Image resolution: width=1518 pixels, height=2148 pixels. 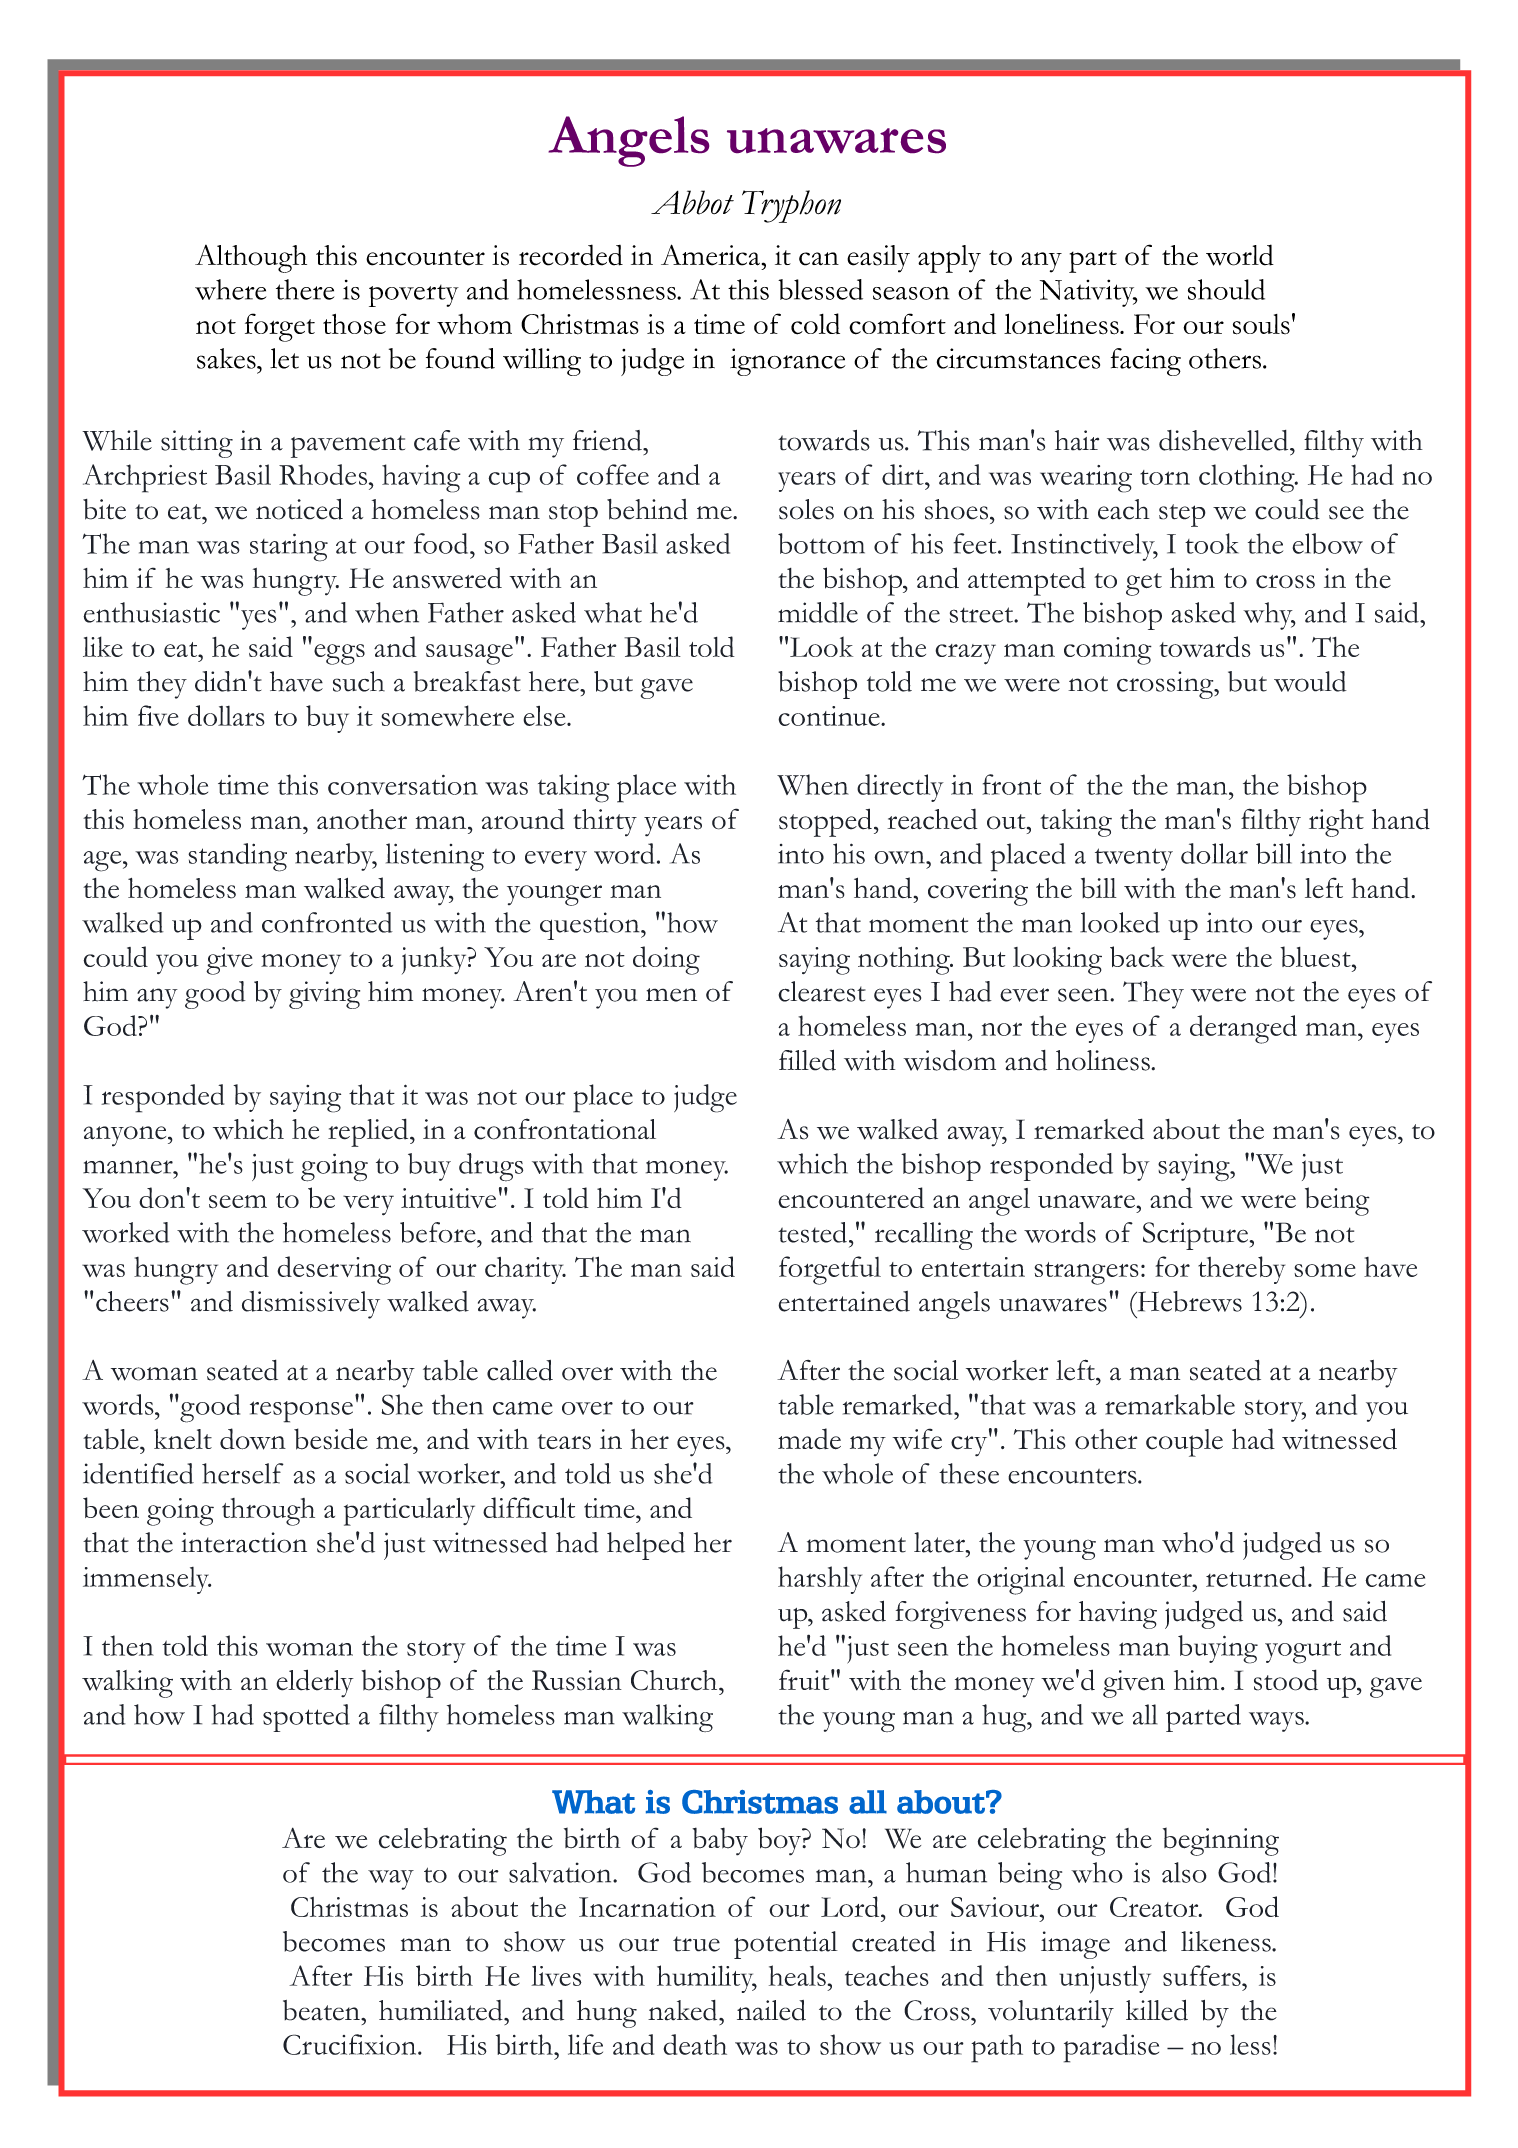 I want to click on five, so click(x=158, y=715).
